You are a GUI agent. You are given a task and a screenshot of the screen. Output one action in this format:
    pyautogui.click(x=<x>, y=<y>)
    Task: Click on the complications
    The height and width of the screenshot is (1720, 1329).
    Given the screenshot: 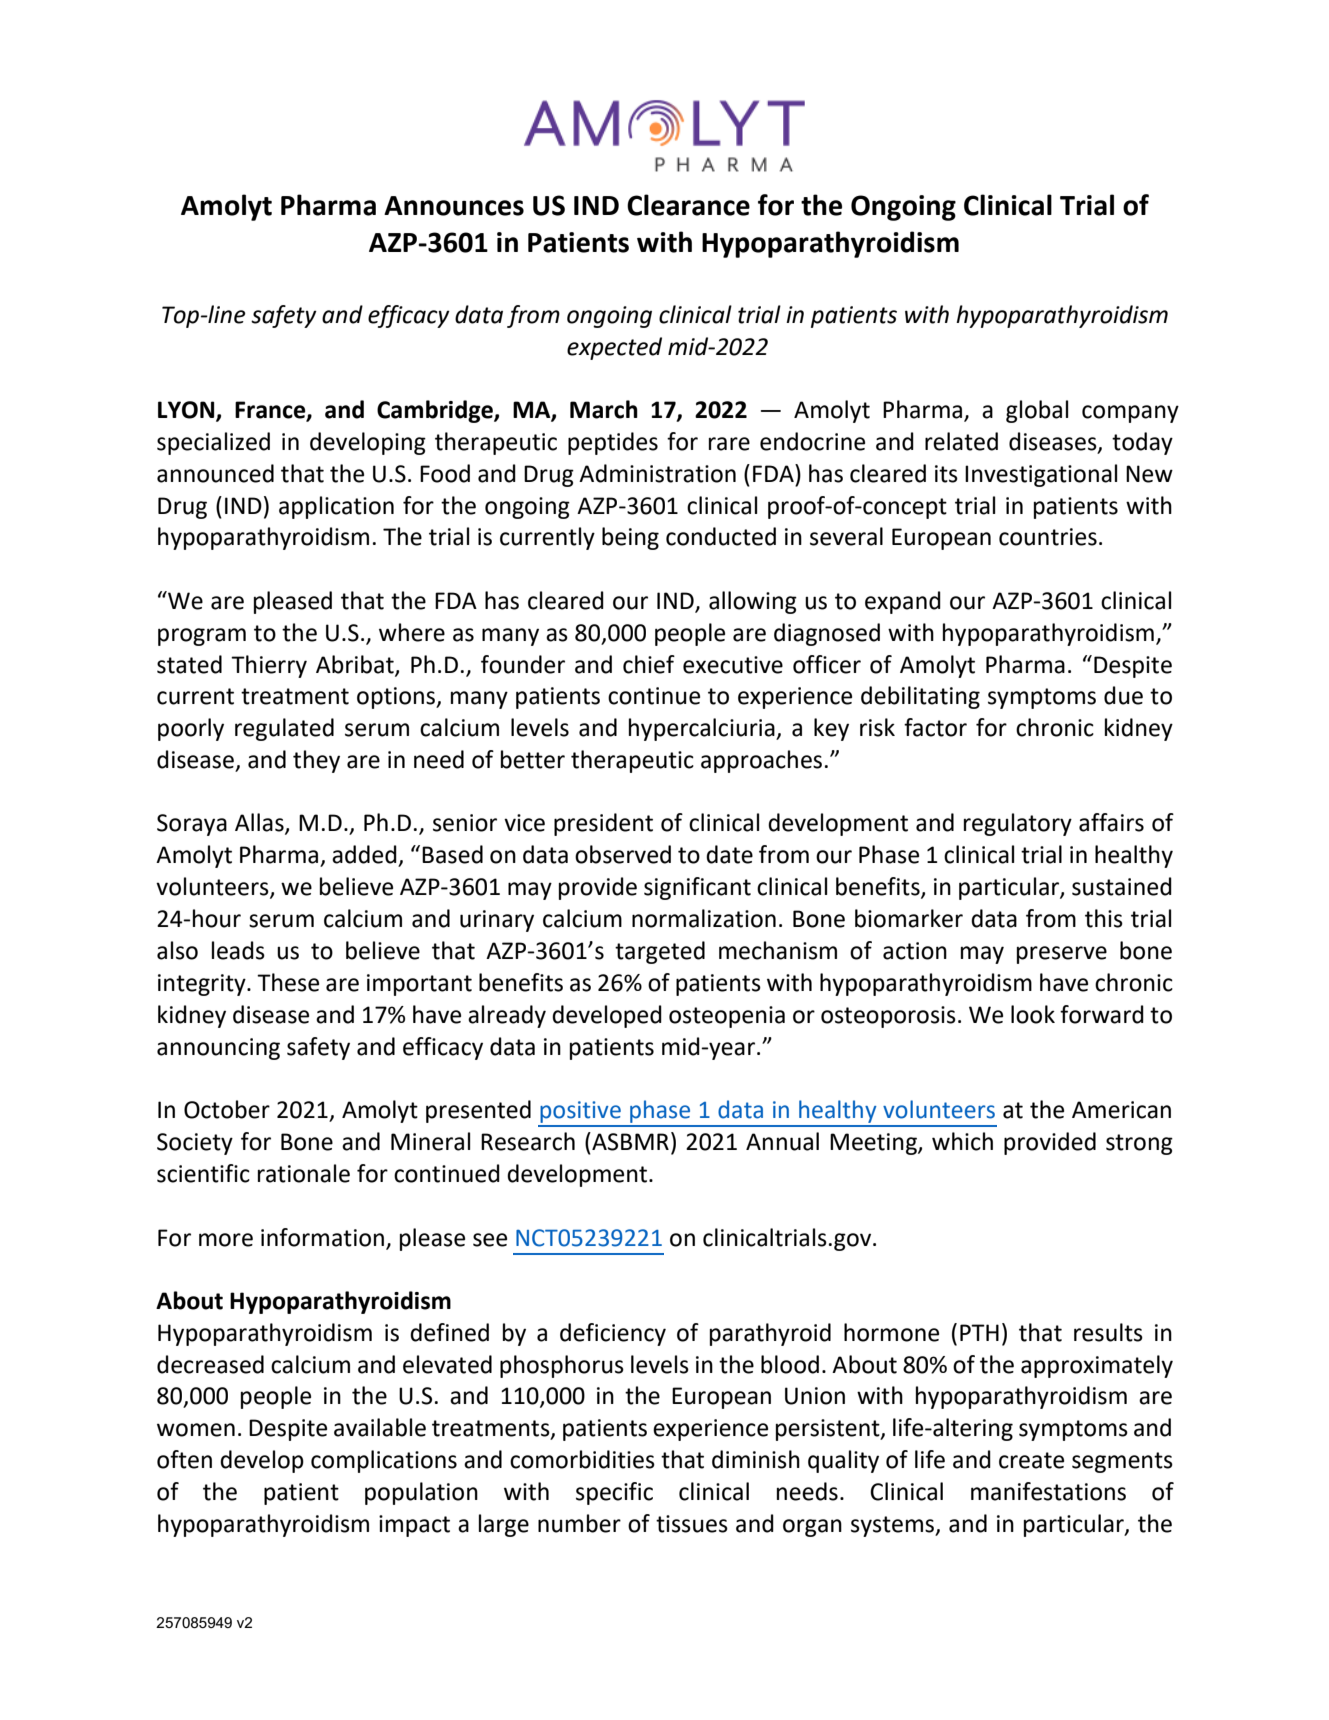 What is the action you would take?
    pyautogui.click(x=384, y=1461)
